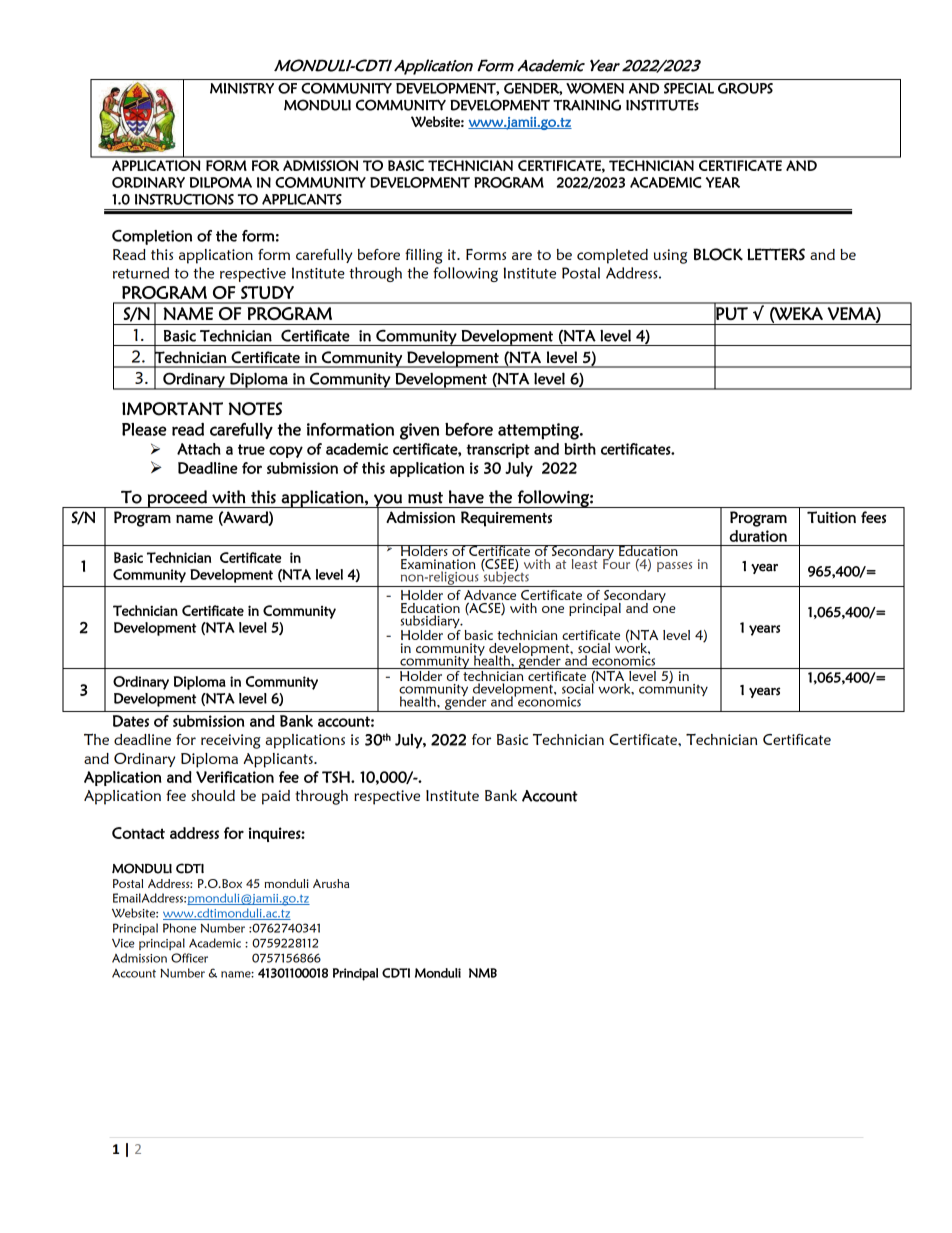  What do you see at coordinates (674, 567) in the document?
I see `passes` at bounding box center [674, 567].
